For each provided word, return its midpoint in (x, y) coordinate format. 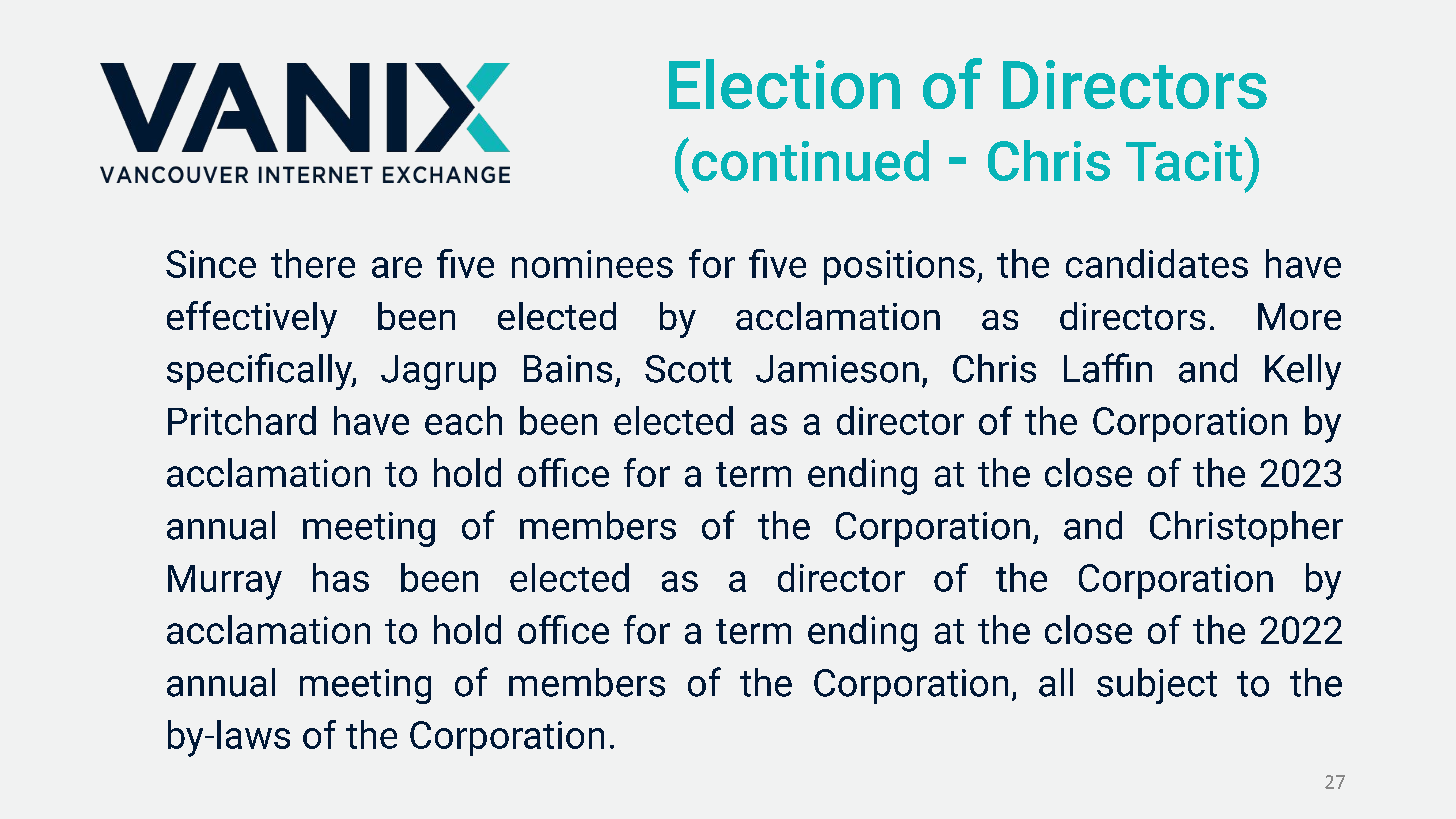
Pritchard (242, 420)
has (341, 577)
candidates (1157, 263)
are (397, 267)
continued (810, 160)
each (463, 420)
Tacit (1184, 161)
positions (899, 267)
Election (784, 84)
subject (1157, 686)
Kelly (1303, 372)
